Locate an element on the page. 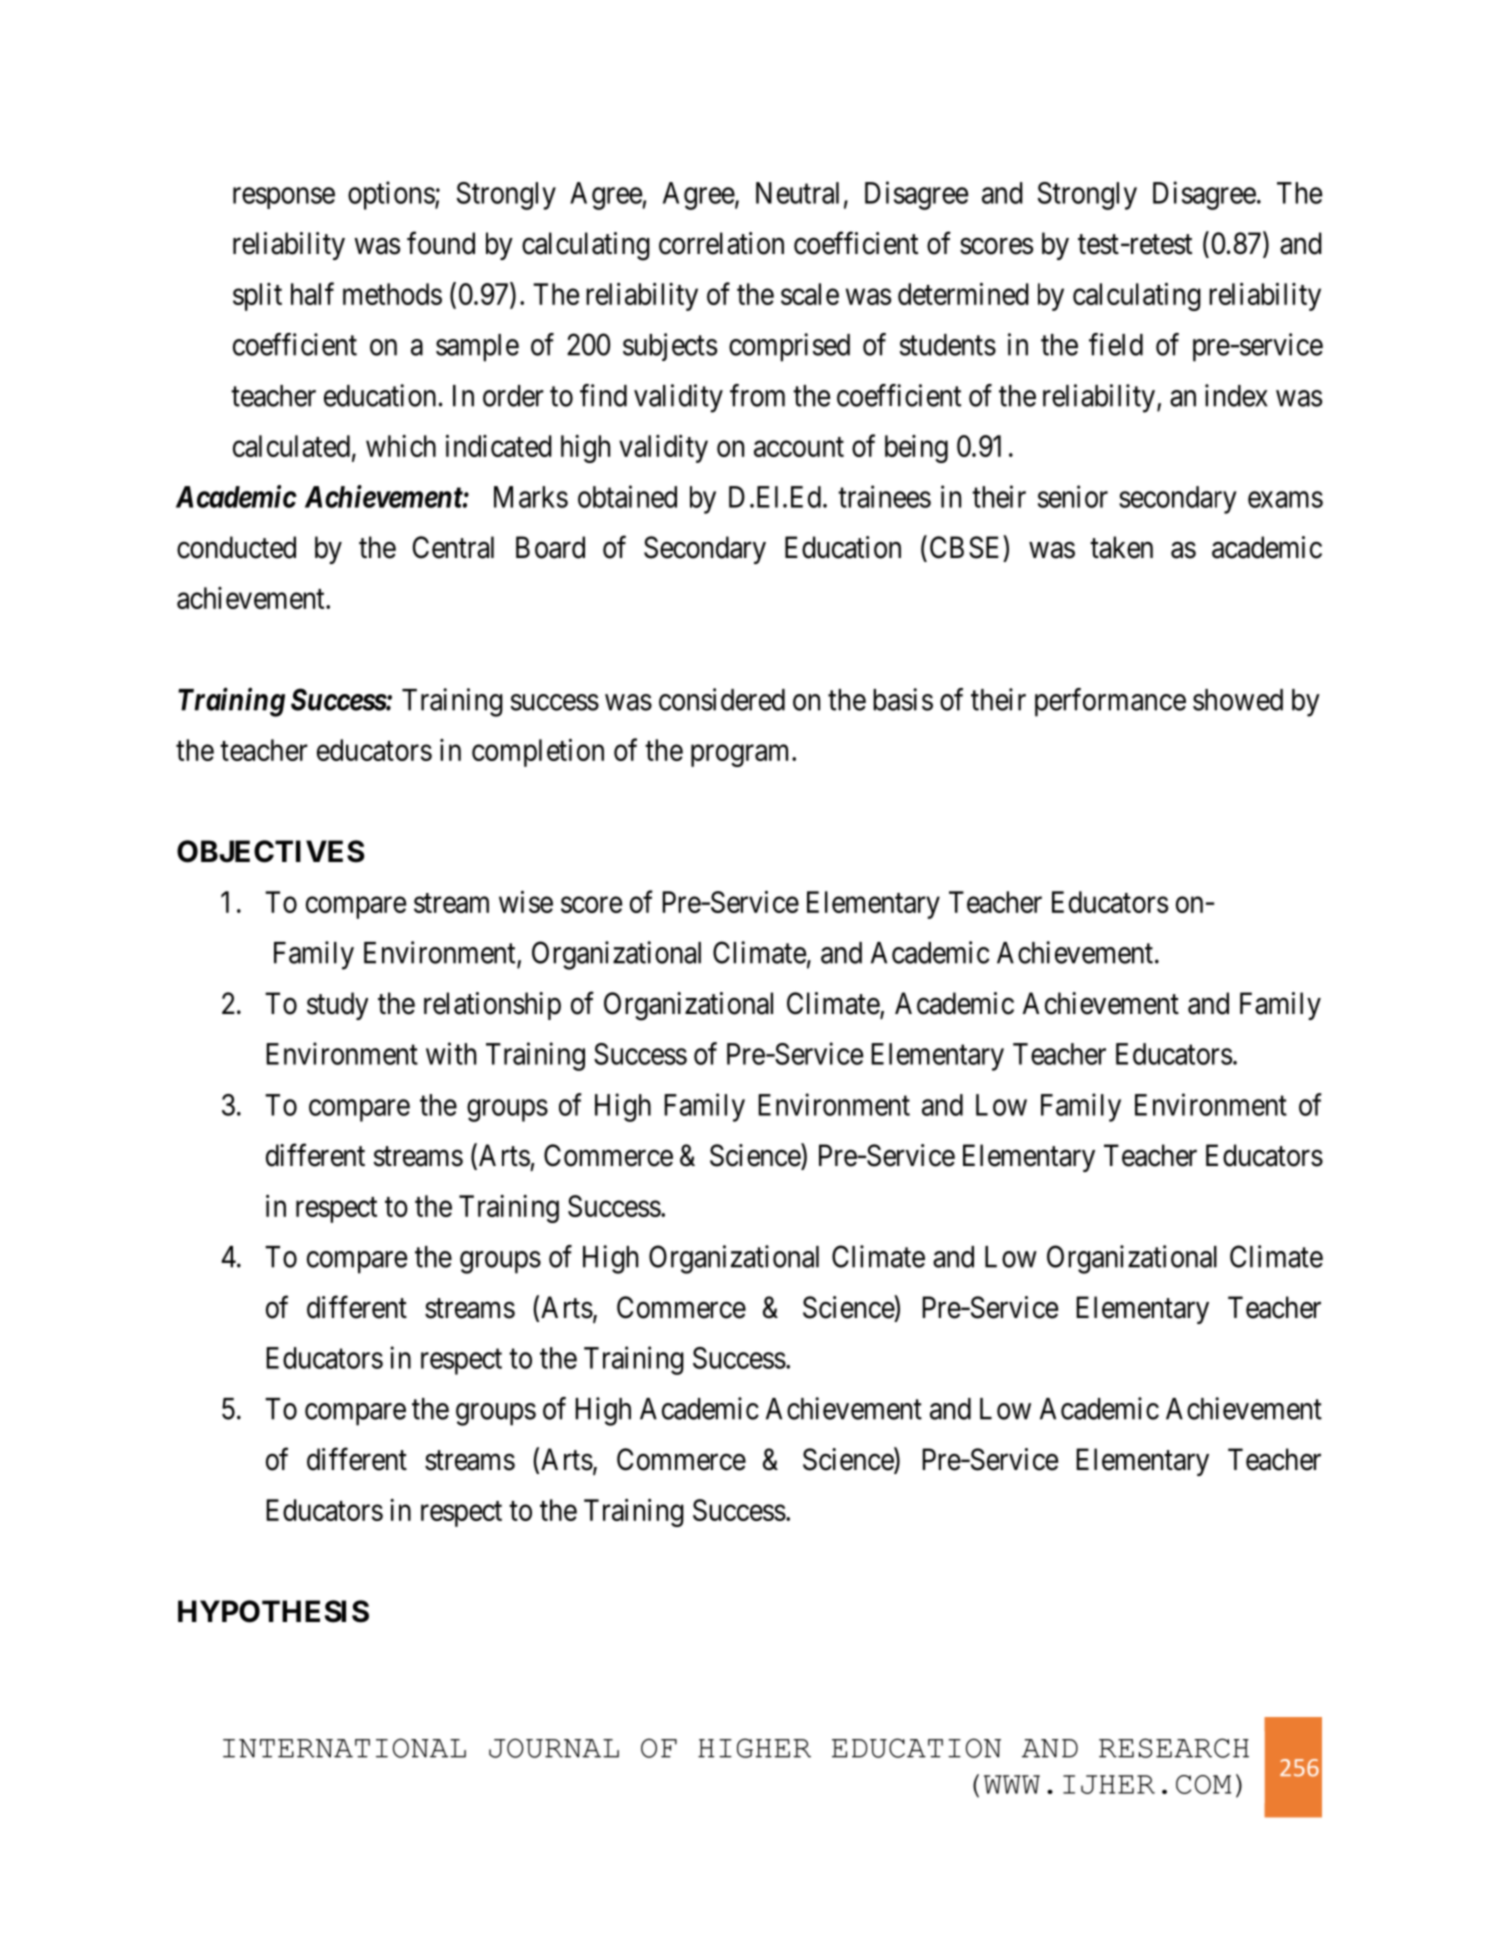 This page has width=1498, height=1938. program is located at coordinates (739, 756).
